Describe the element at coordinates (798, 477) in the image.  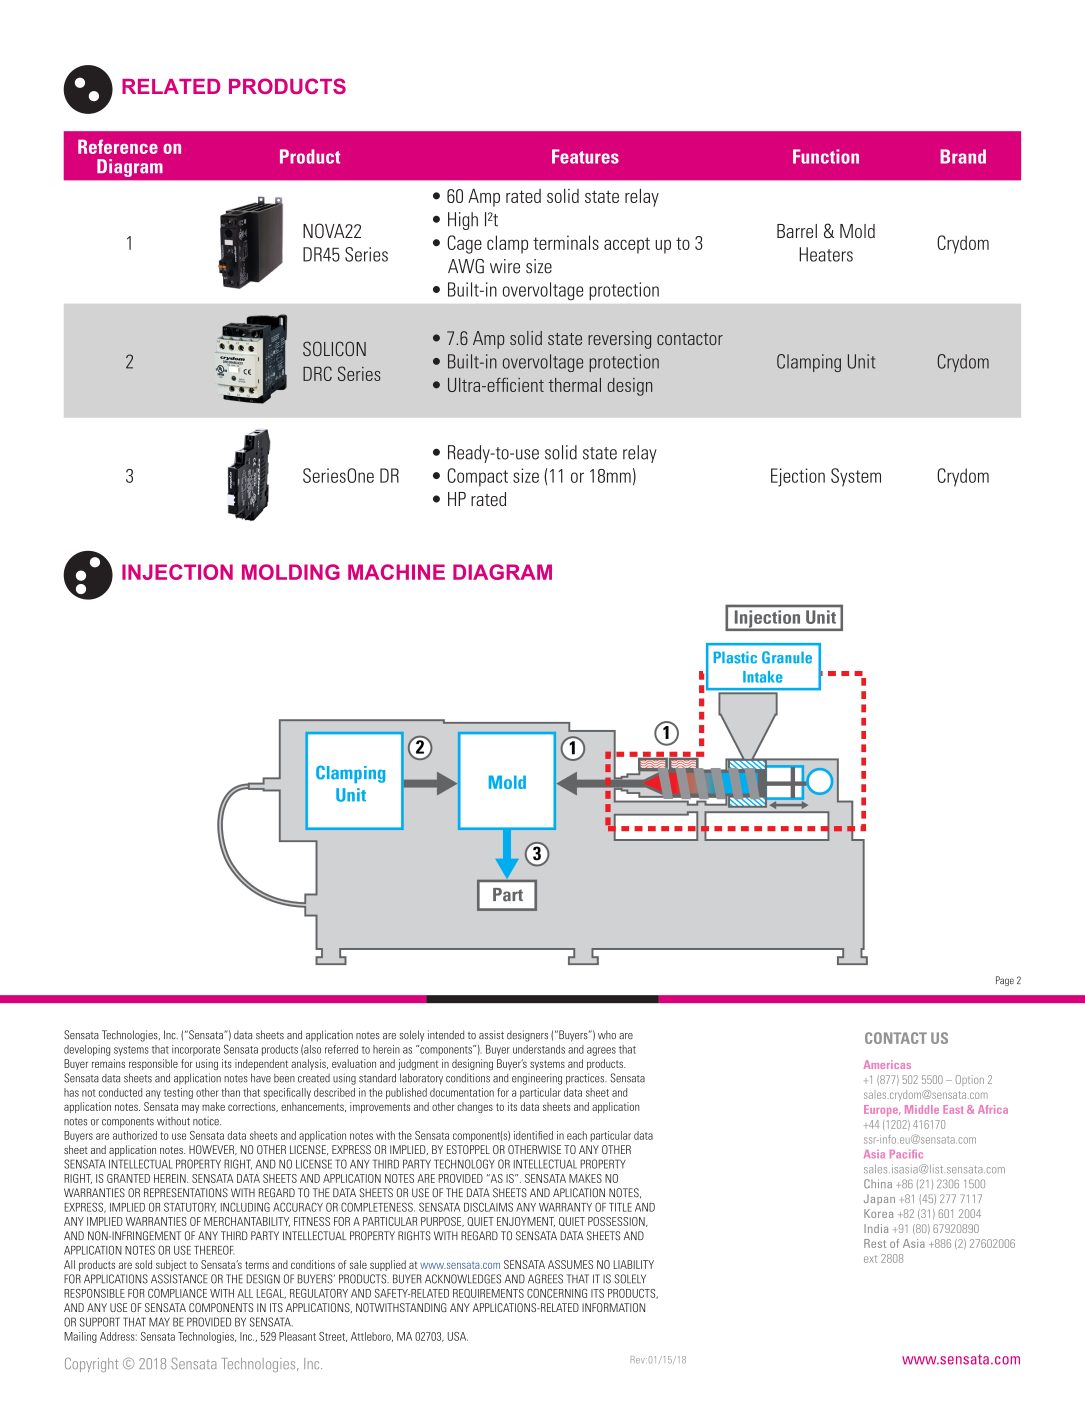
I see `Ejection` at that location.
